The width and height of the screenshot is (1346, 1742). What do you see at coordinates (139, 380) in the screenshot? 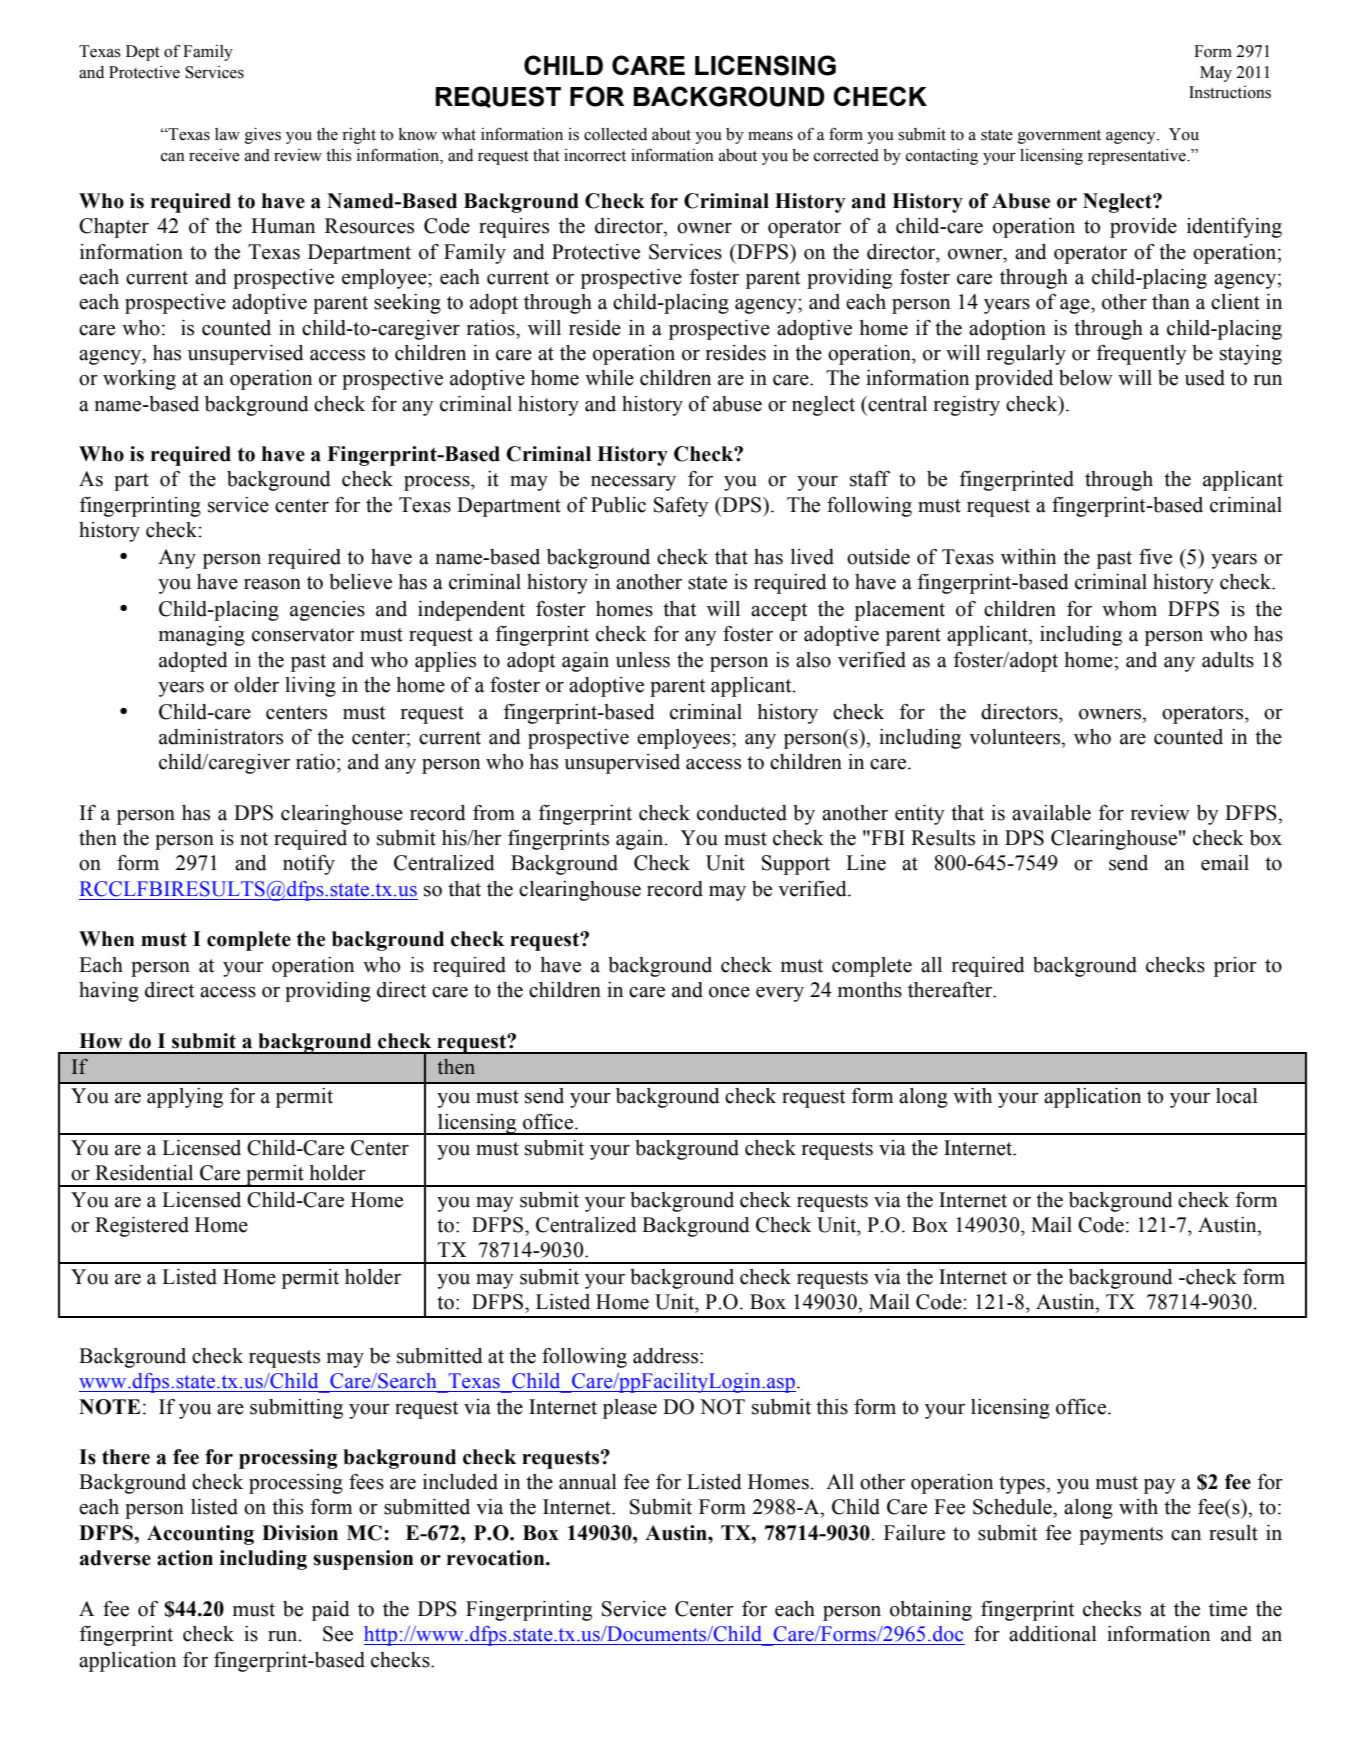
I see `working` at bounding box center [139, 380].
